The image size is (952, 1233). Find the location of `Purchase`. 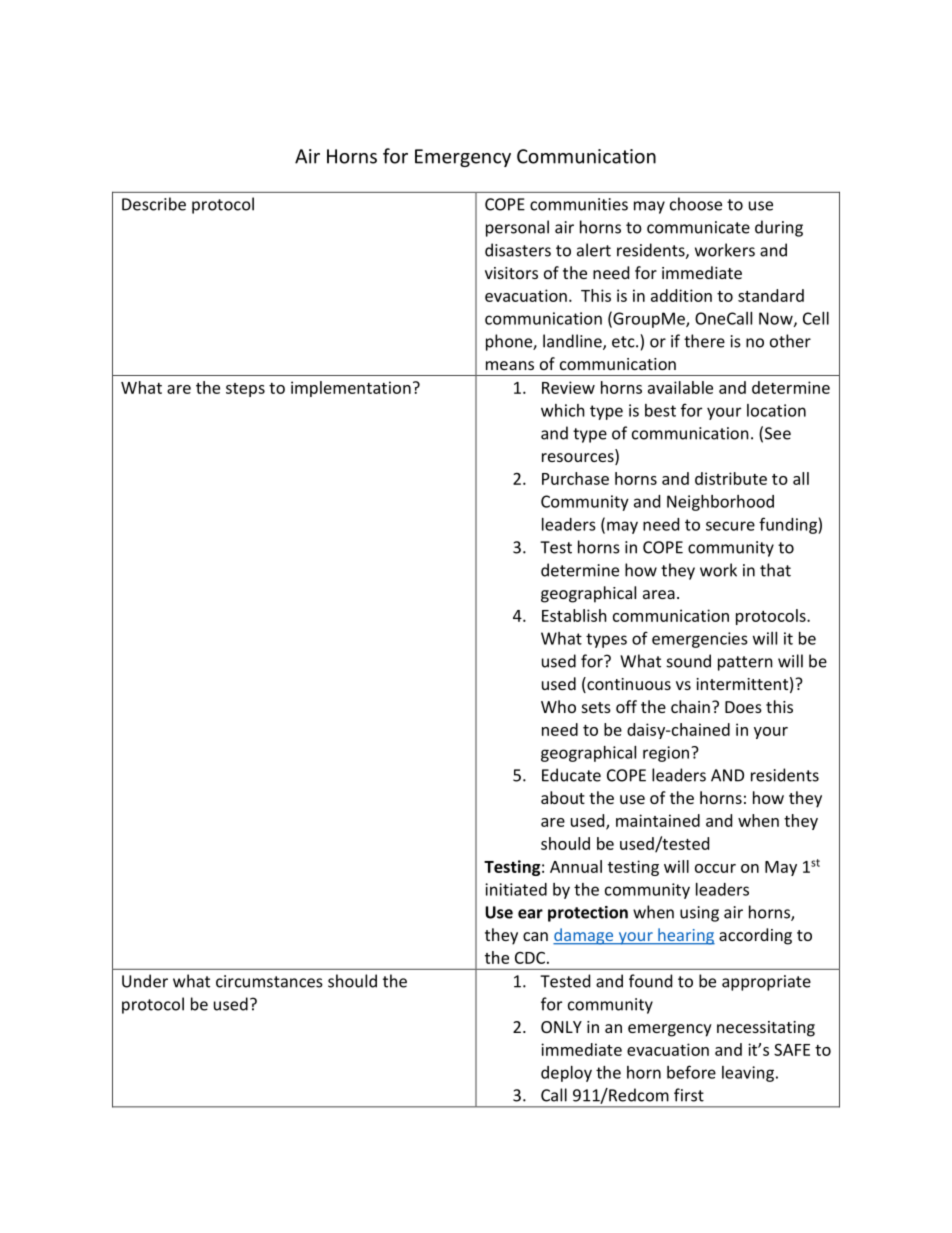

Purchase is located at coordinates (575, 478).
